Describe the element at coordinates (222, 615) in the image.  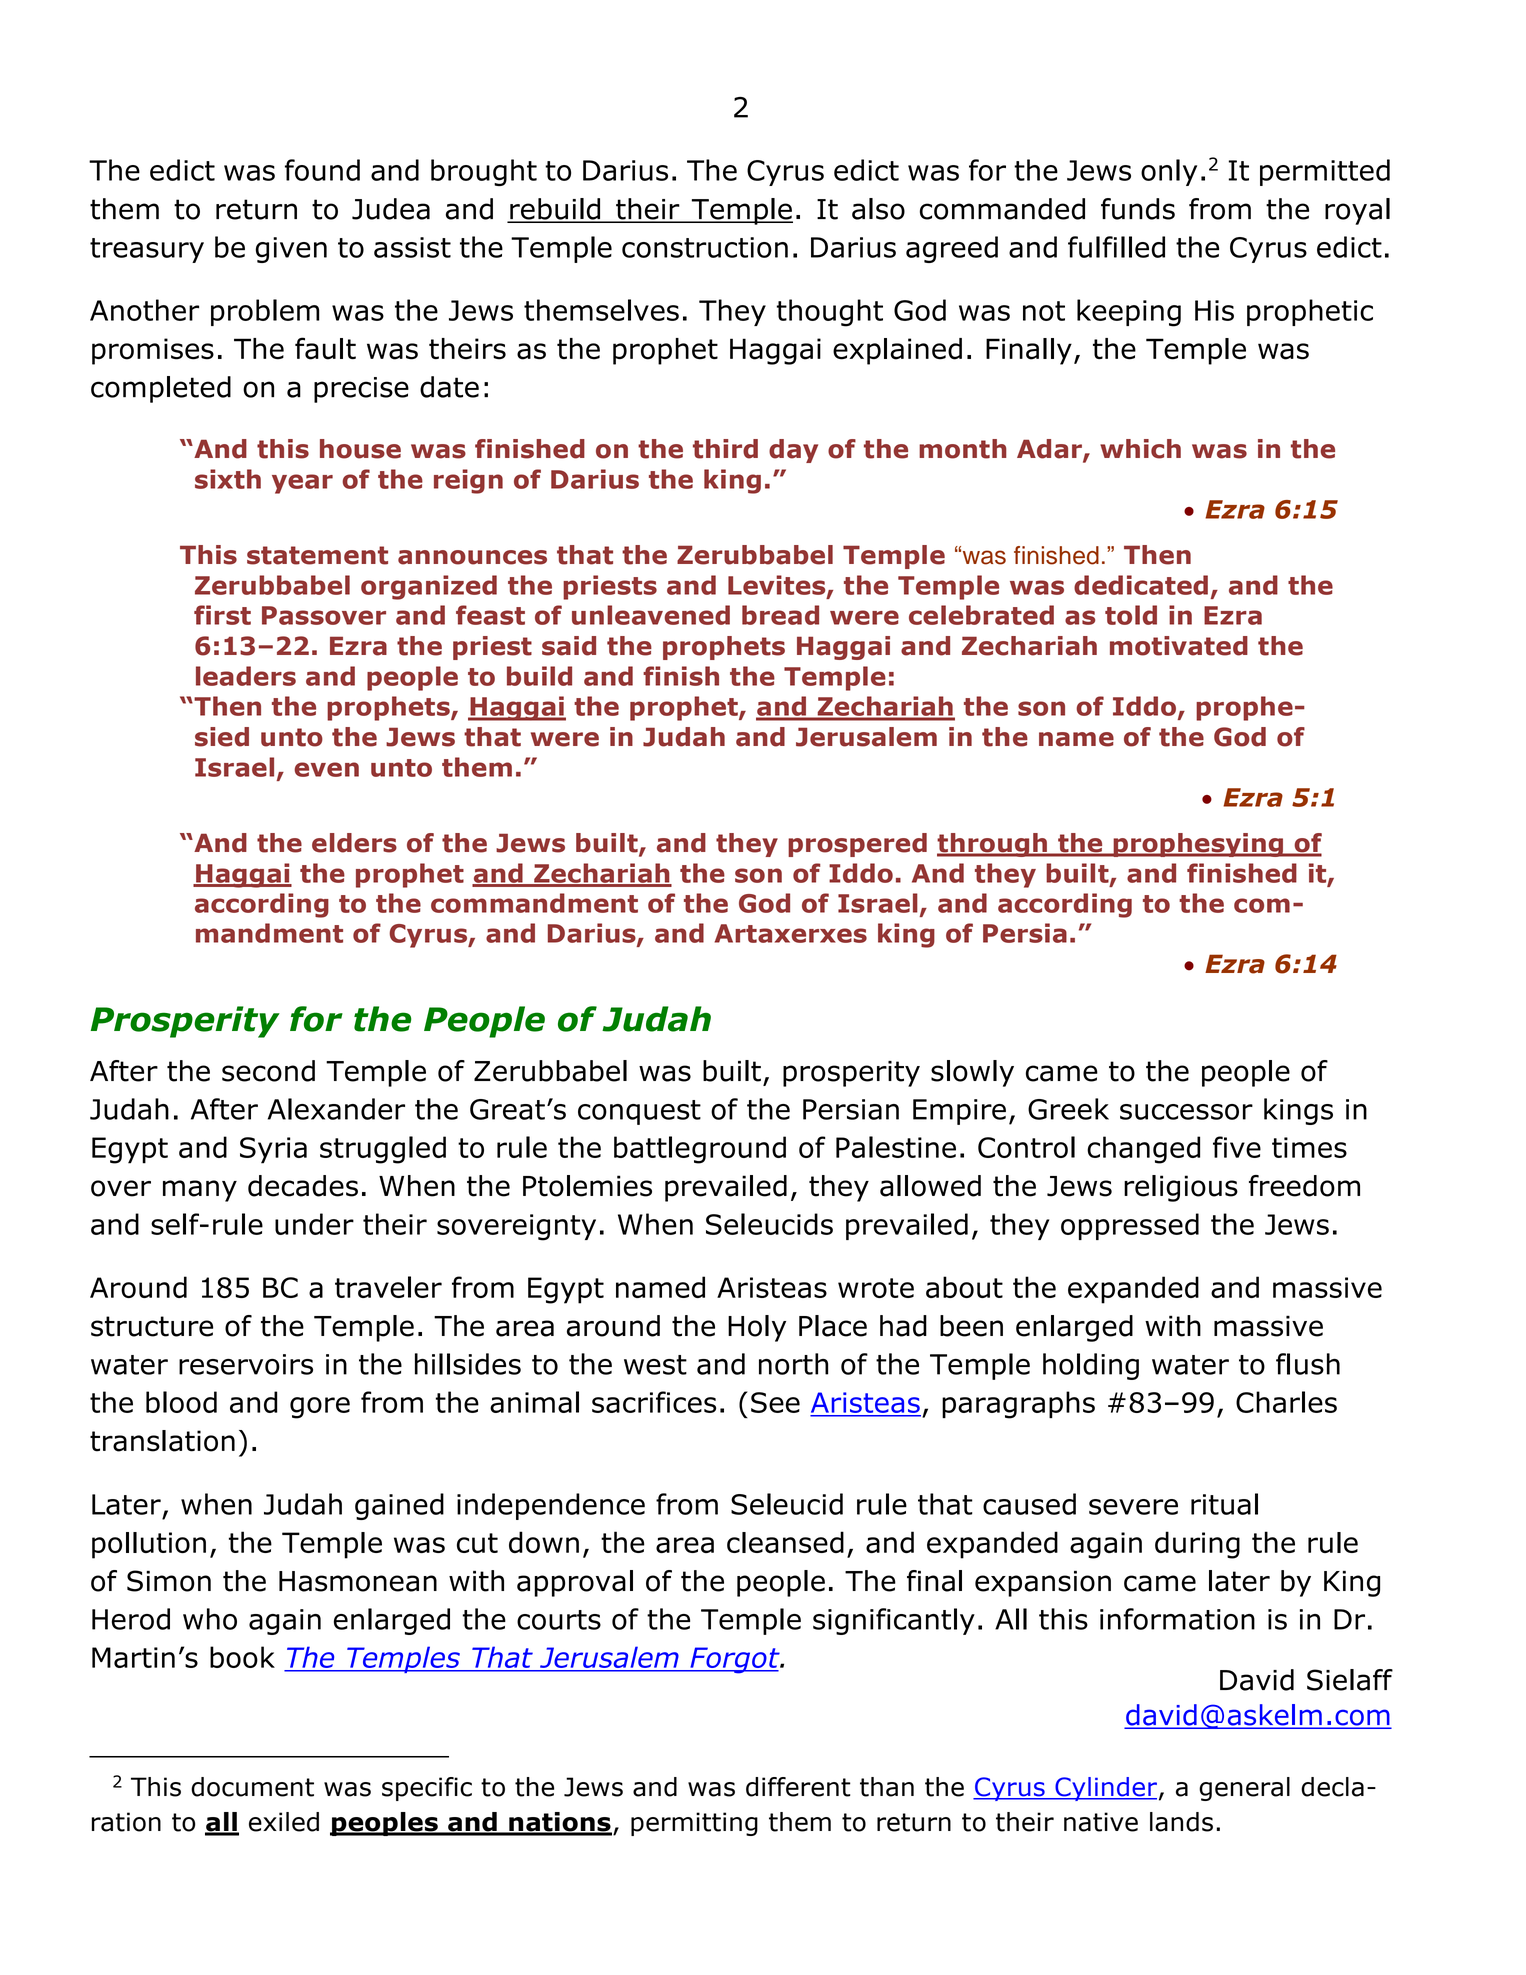
I see `first` at that location.
